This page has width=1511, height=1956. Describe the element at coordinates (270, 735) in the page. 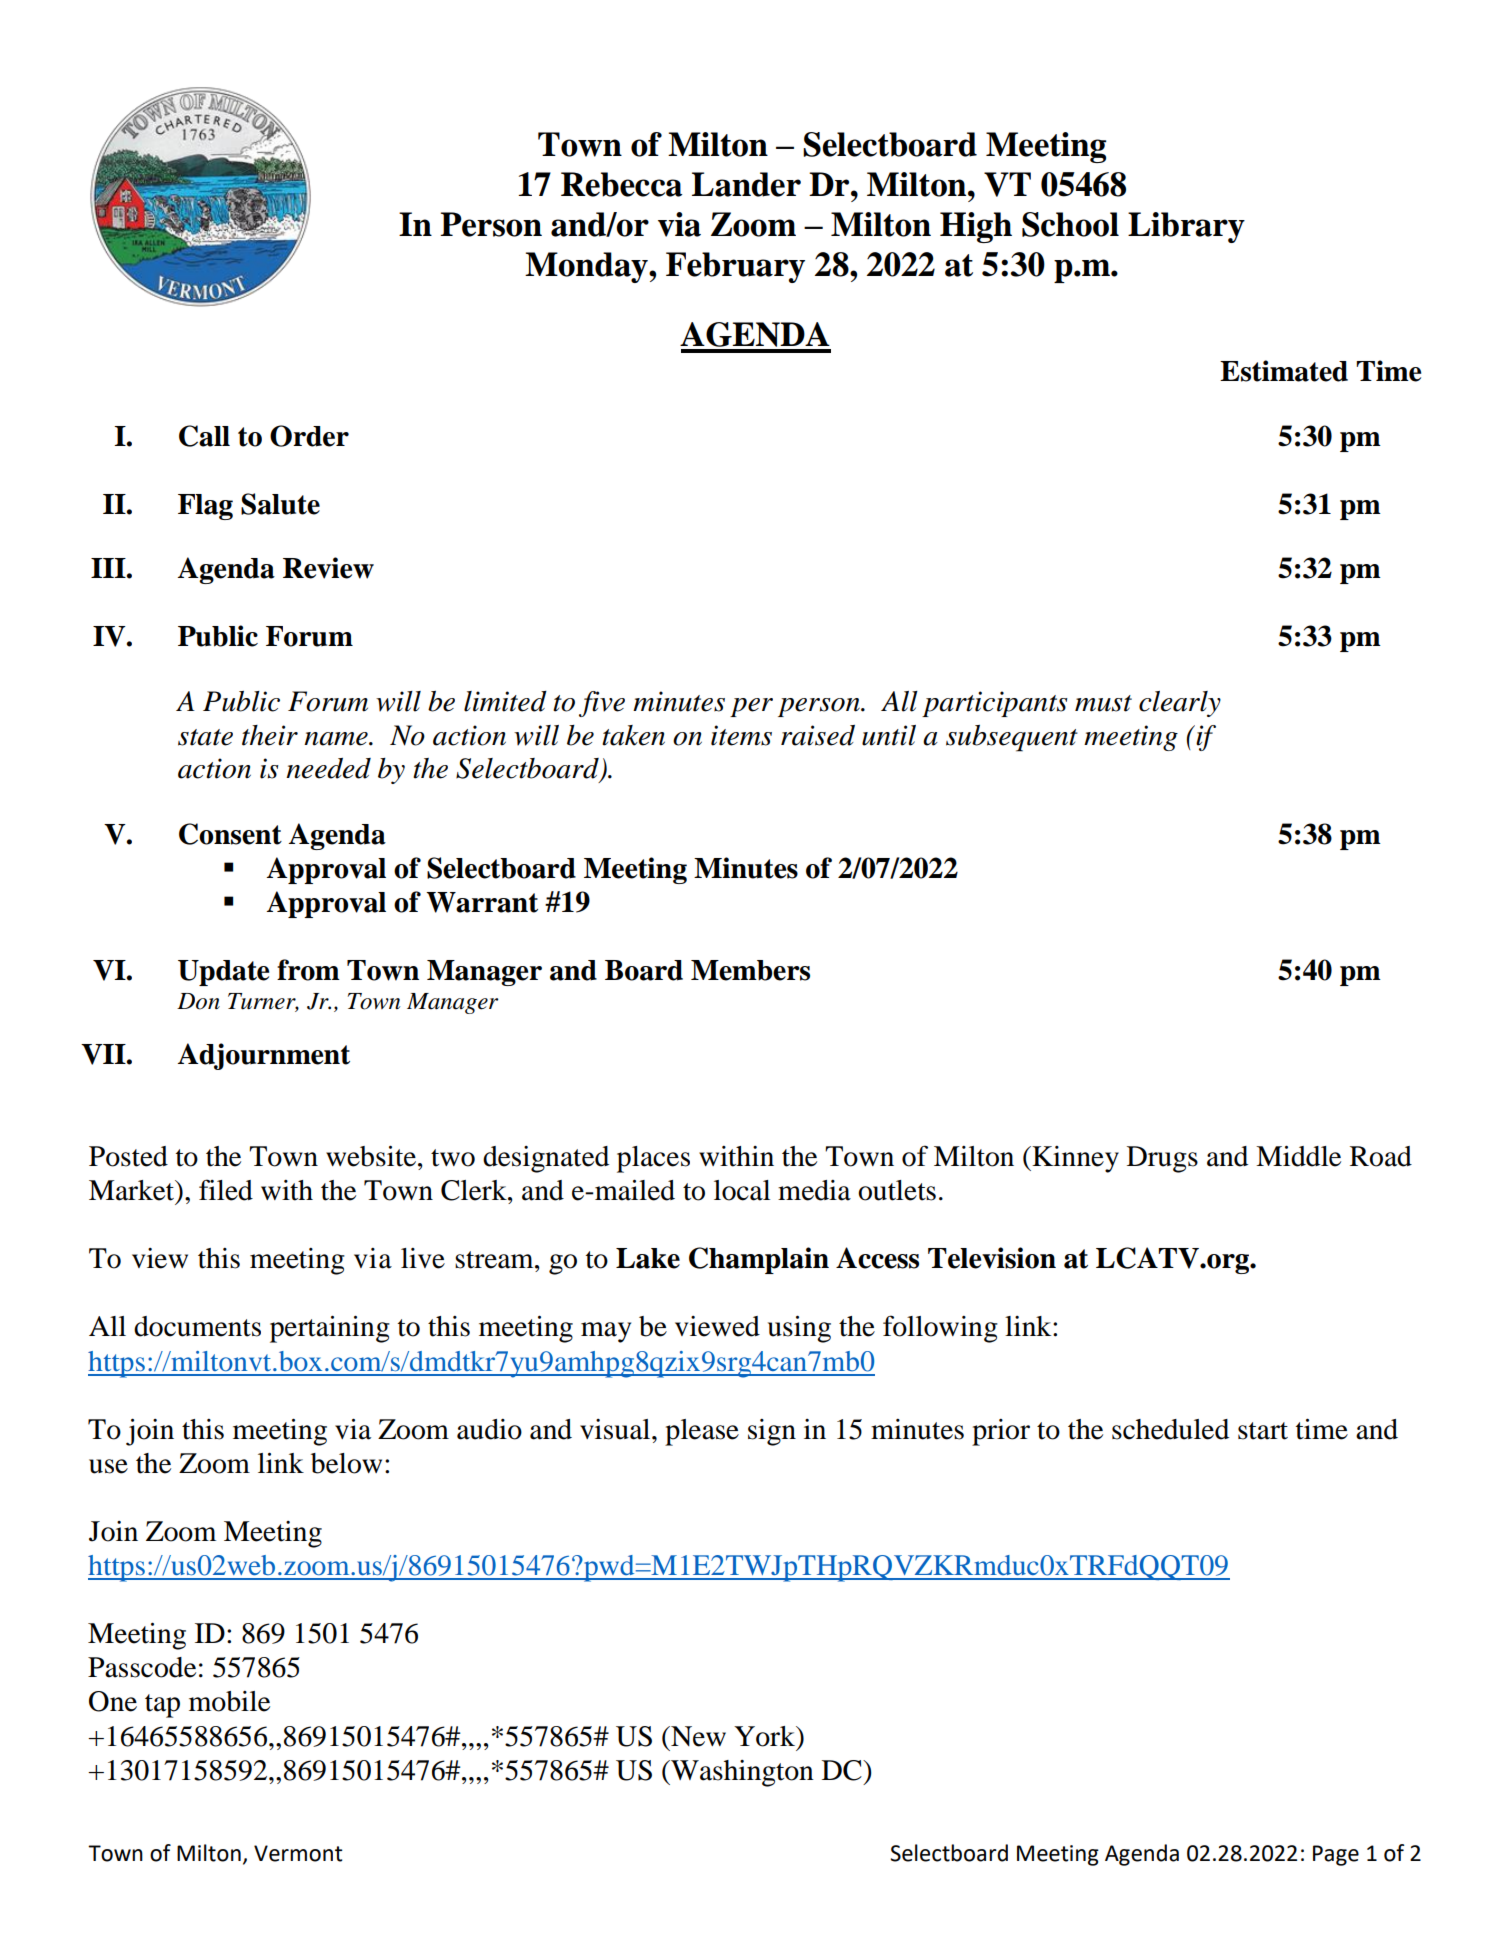

I see `their` at that location.
